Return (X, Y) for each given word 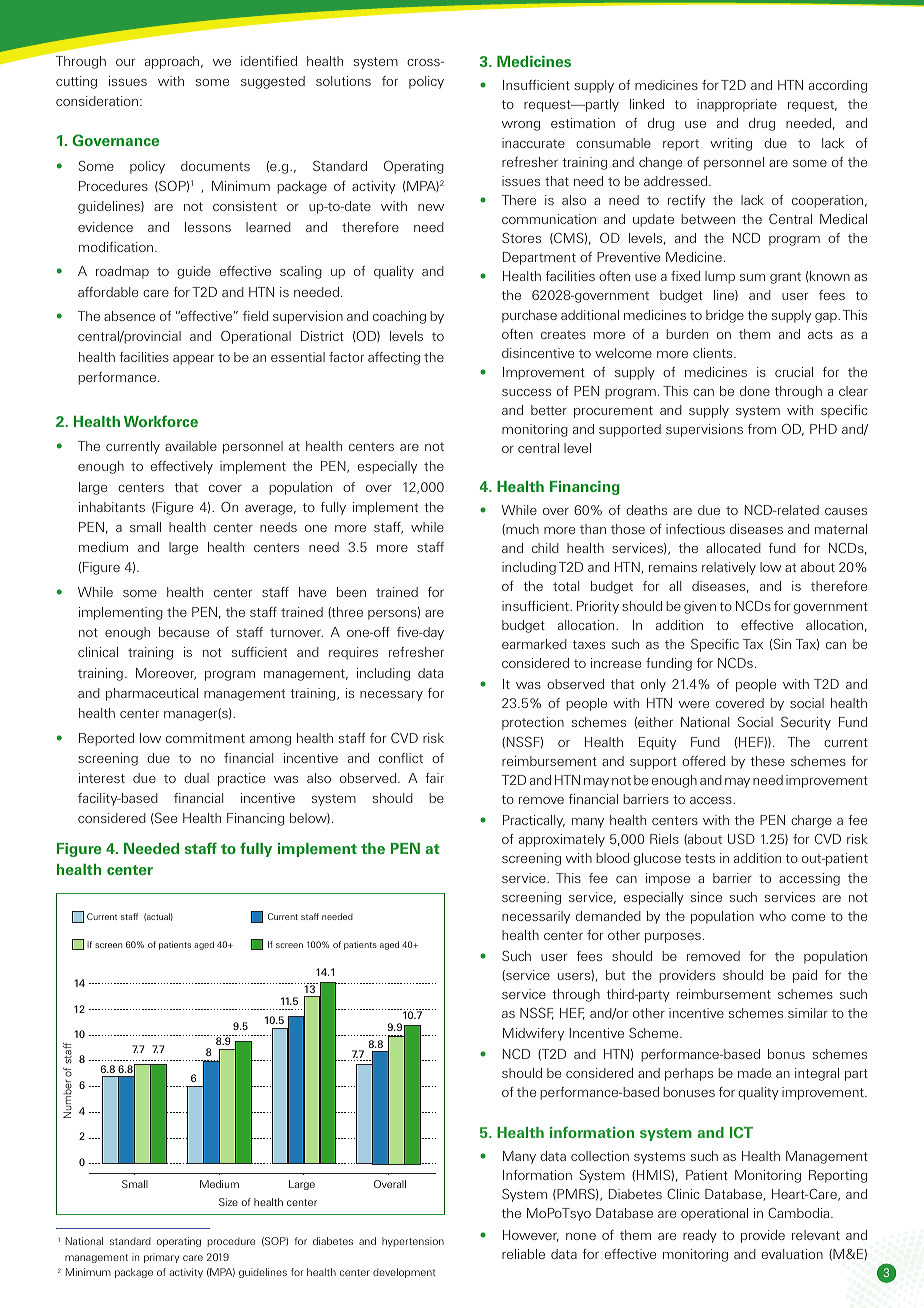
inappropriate (737, 105)
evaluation (792, 1254)
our (125, 62)
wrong (521, 126)
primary (161, 1258)
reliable (523, 1254)
